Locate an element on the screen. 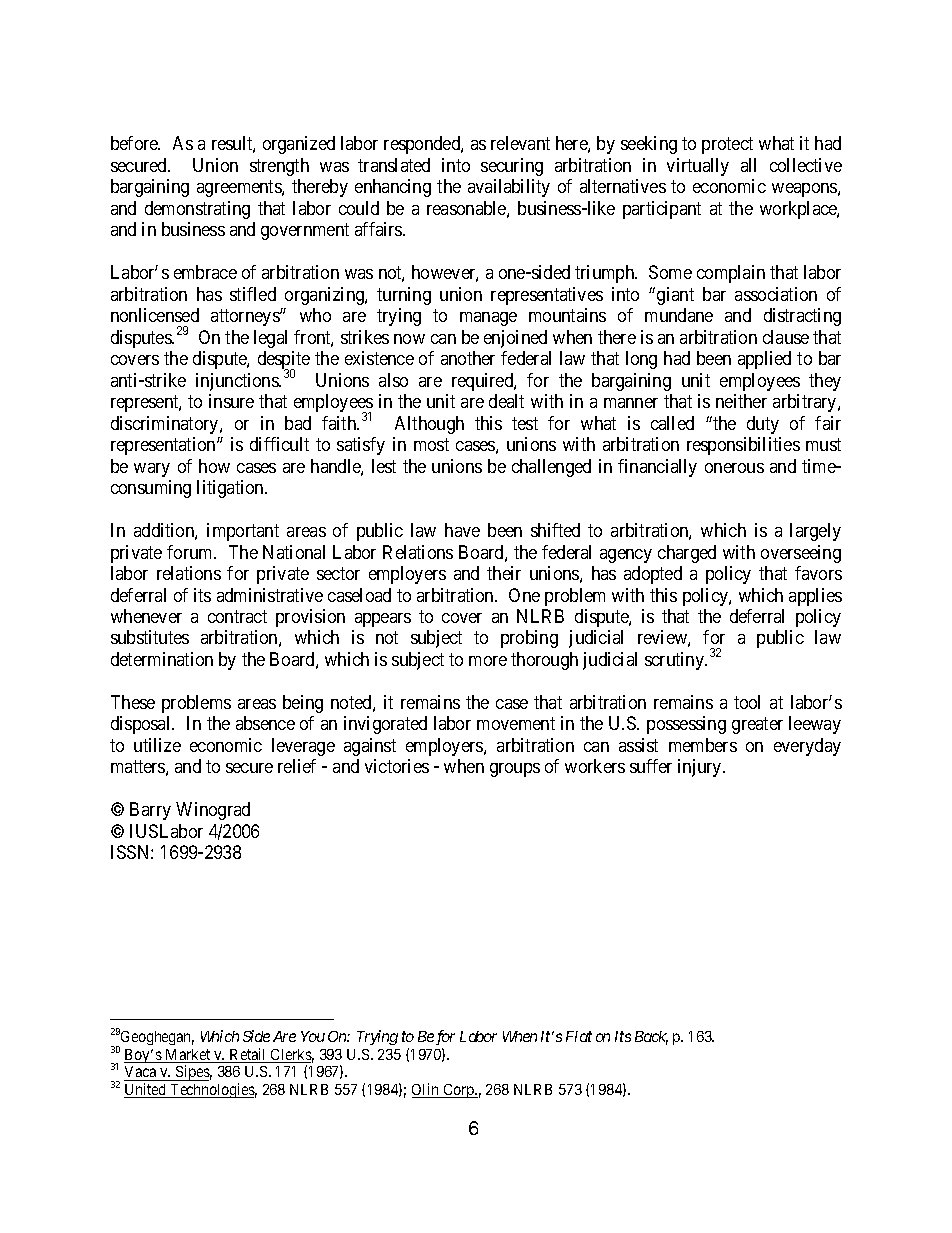 Image resolution: width=952 pixels, height=1233 pixels. Olin is located at coordinates (427, 1090).
